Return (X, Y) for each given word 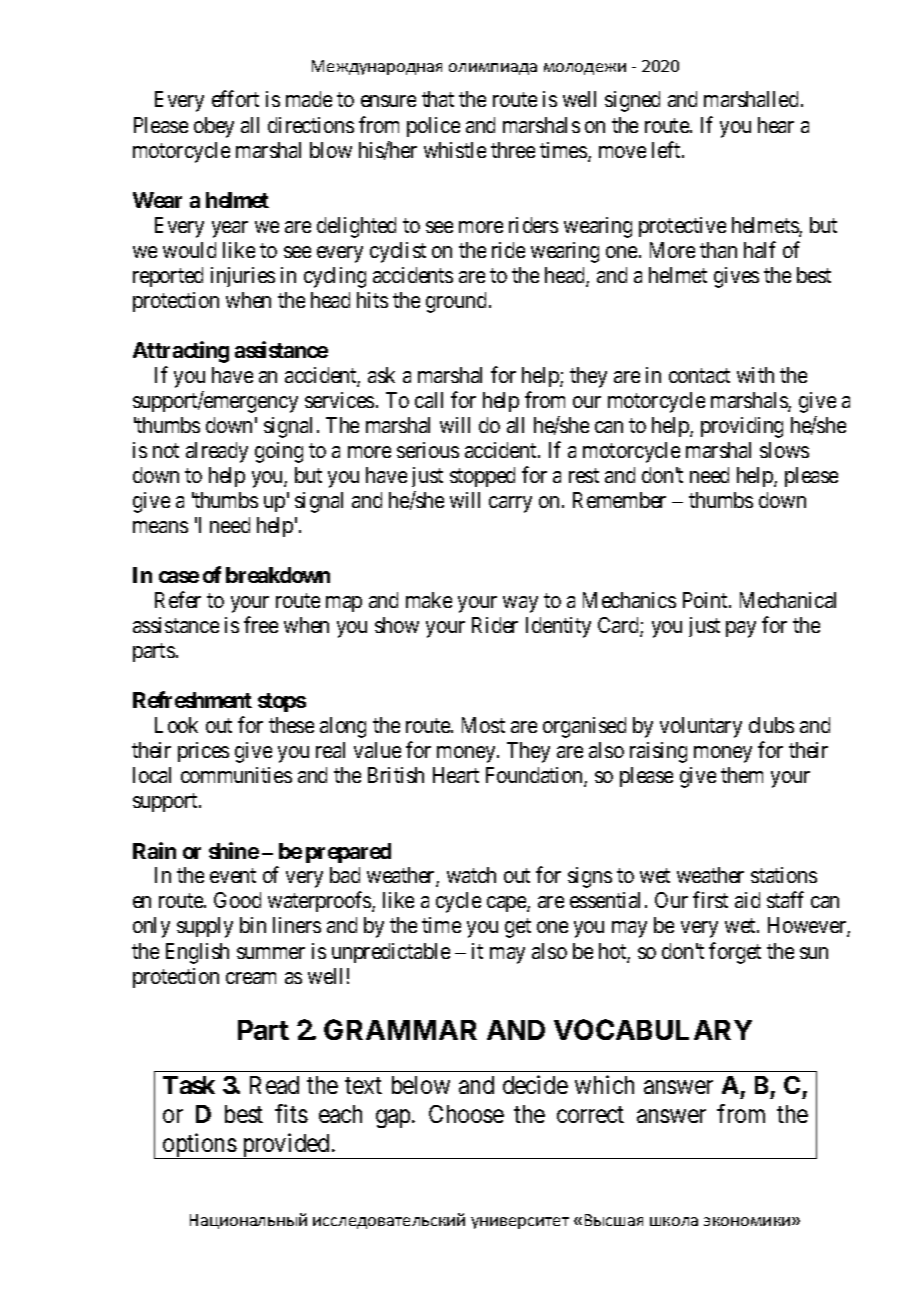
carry (510, 504)
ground (456, 302)
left (667, 149)
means (160, 527)
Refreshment (192, 699)
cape (507, 904)
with (755, 375)
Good (237, 900)
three (513, 150)
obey (214, 127)
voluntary (701, 727)
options (199, 1146)
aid (747, 900)
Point (706, 600)
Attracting (181, 352)
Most (483, 725)
